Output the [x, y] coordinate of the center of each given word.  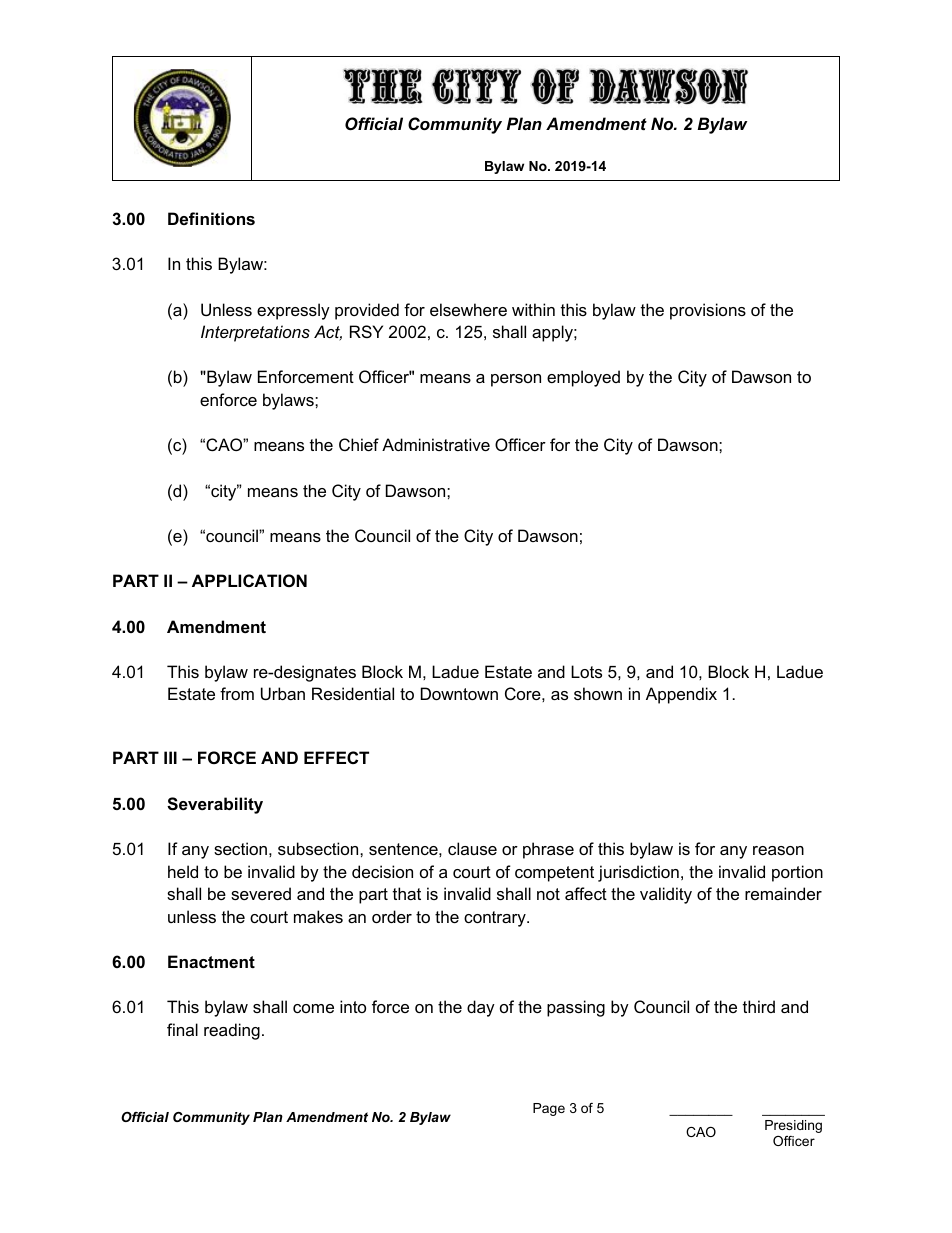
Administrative [436, 444]
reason [778, 850]
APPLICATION [249, 580]
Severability [215, 805]
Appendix [681, 695]
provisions [708, 311]
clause [472, 848]
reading [232, 1031]
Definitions [211, 218]
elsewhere [468, 309]
